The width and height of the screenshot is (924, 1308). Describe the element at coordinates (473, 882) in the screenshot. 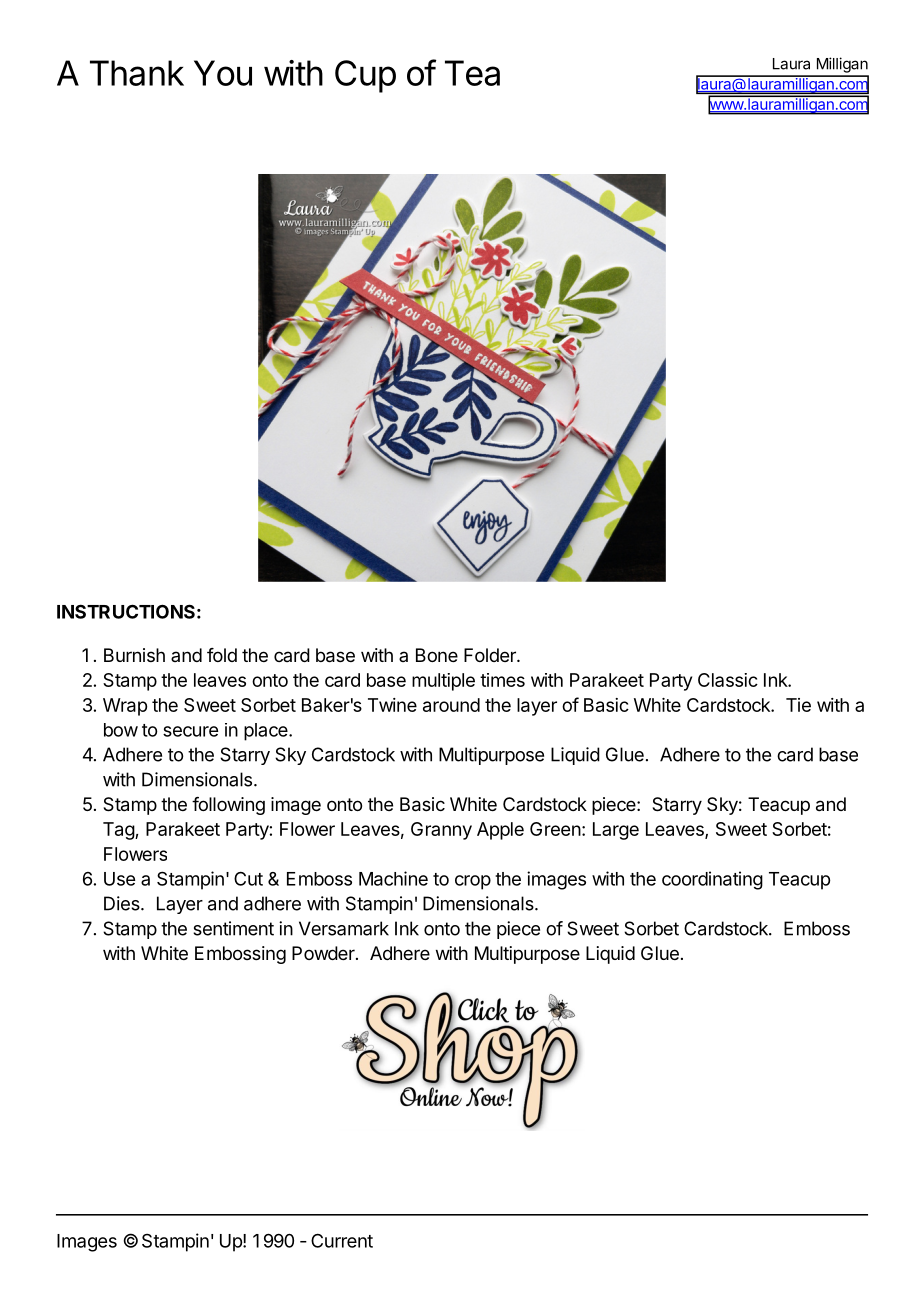

I see `crop` at that location.
